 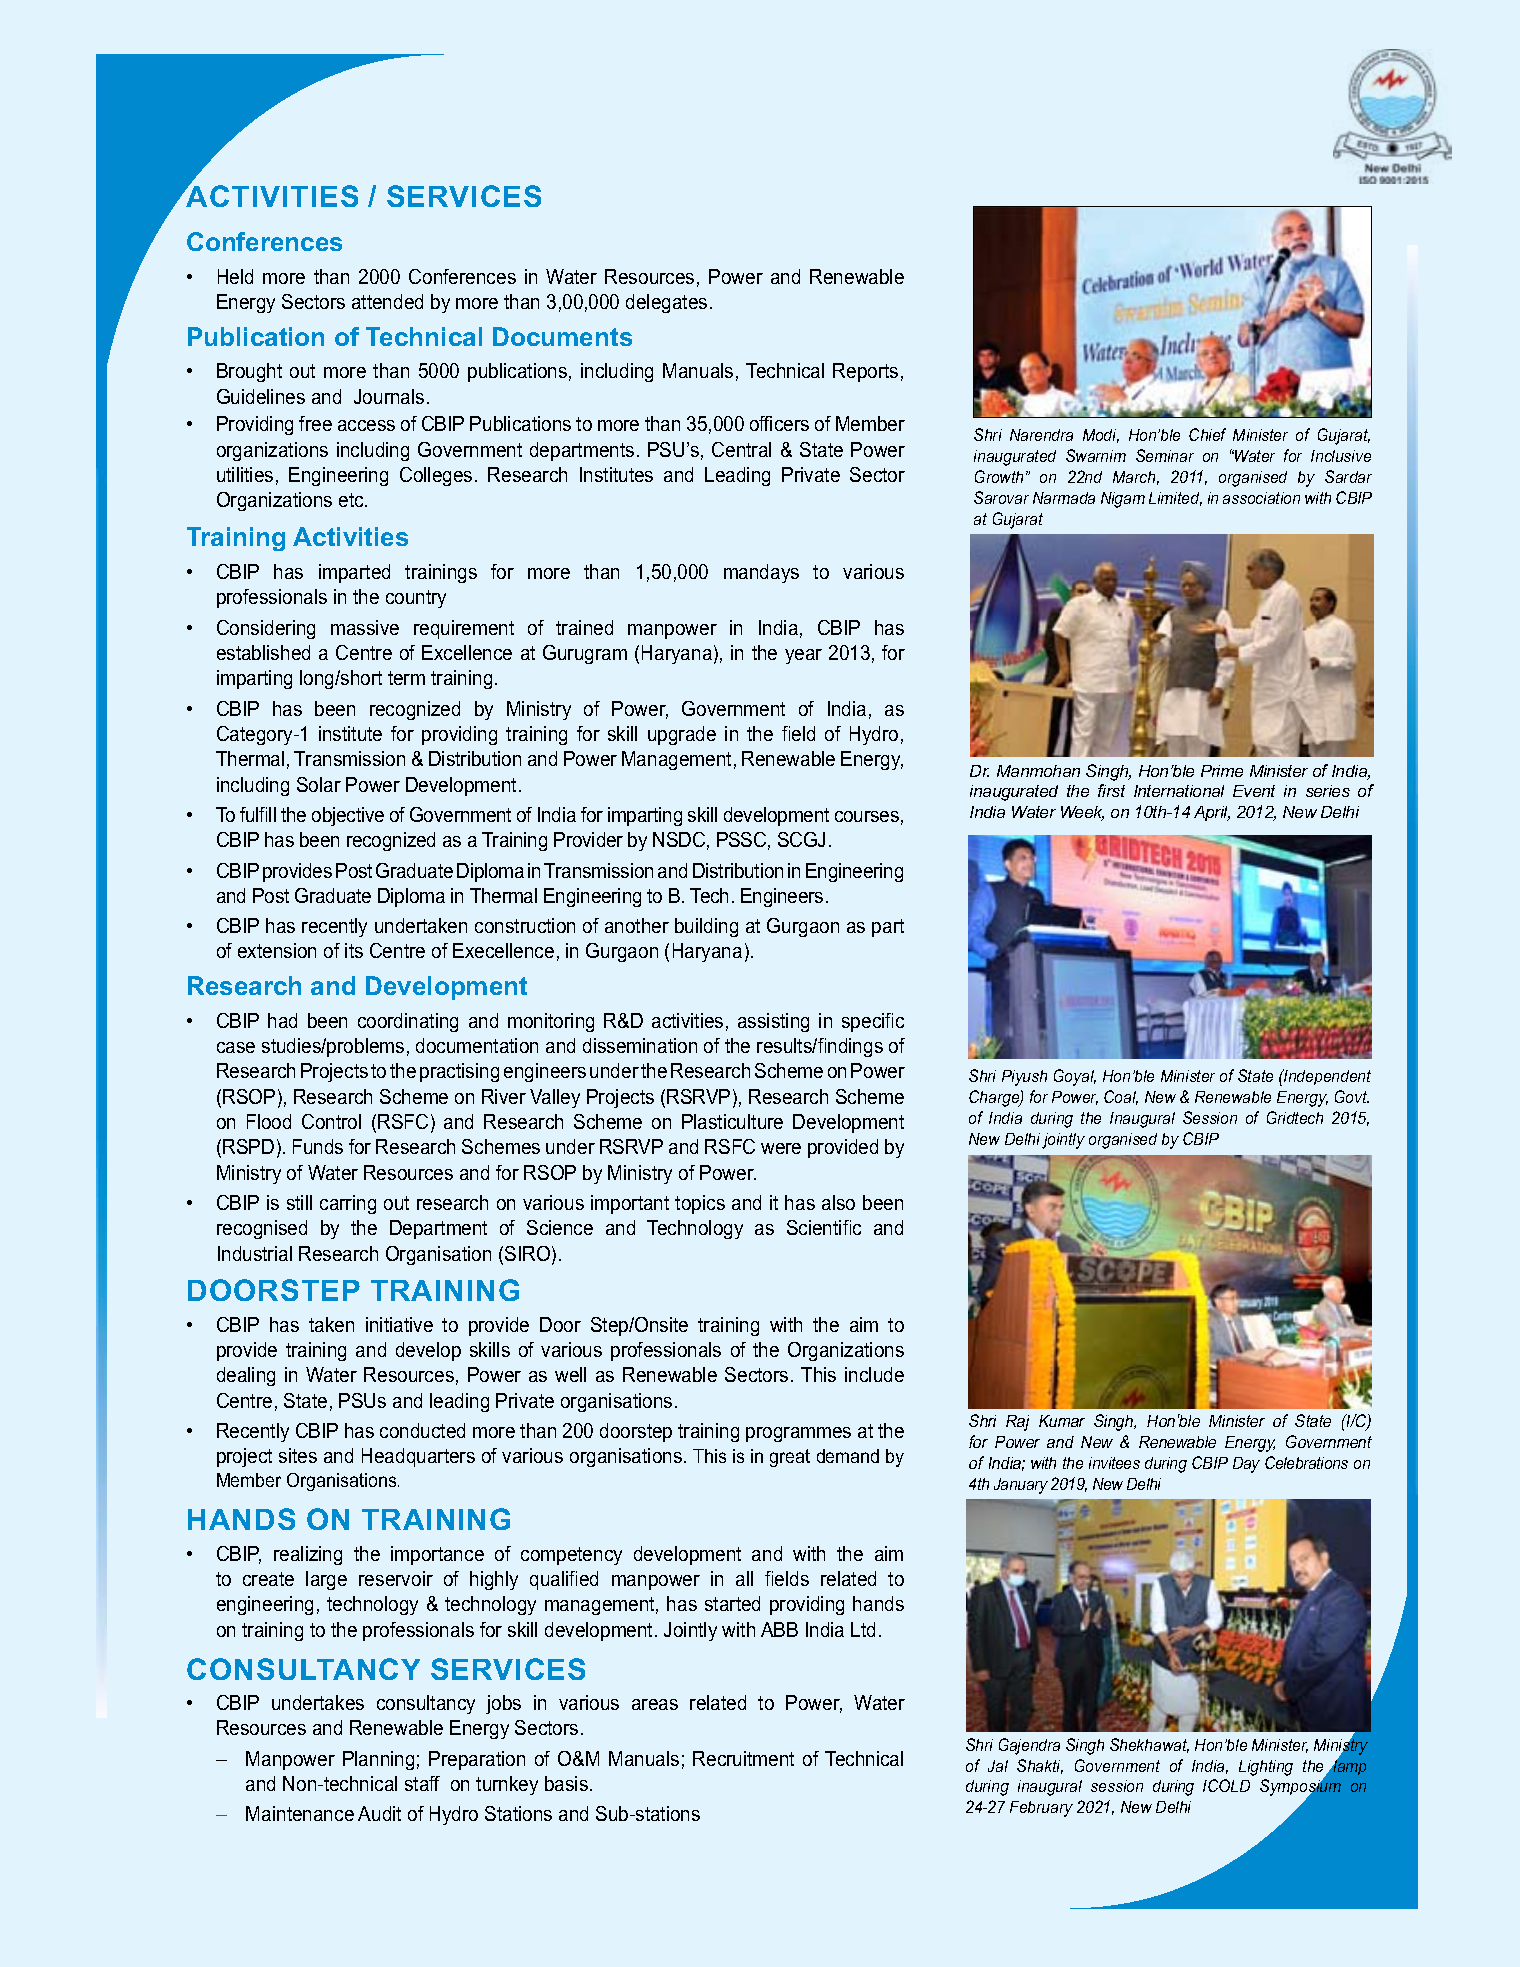 I want to click on assisting, so click(x=773, y=1022).
